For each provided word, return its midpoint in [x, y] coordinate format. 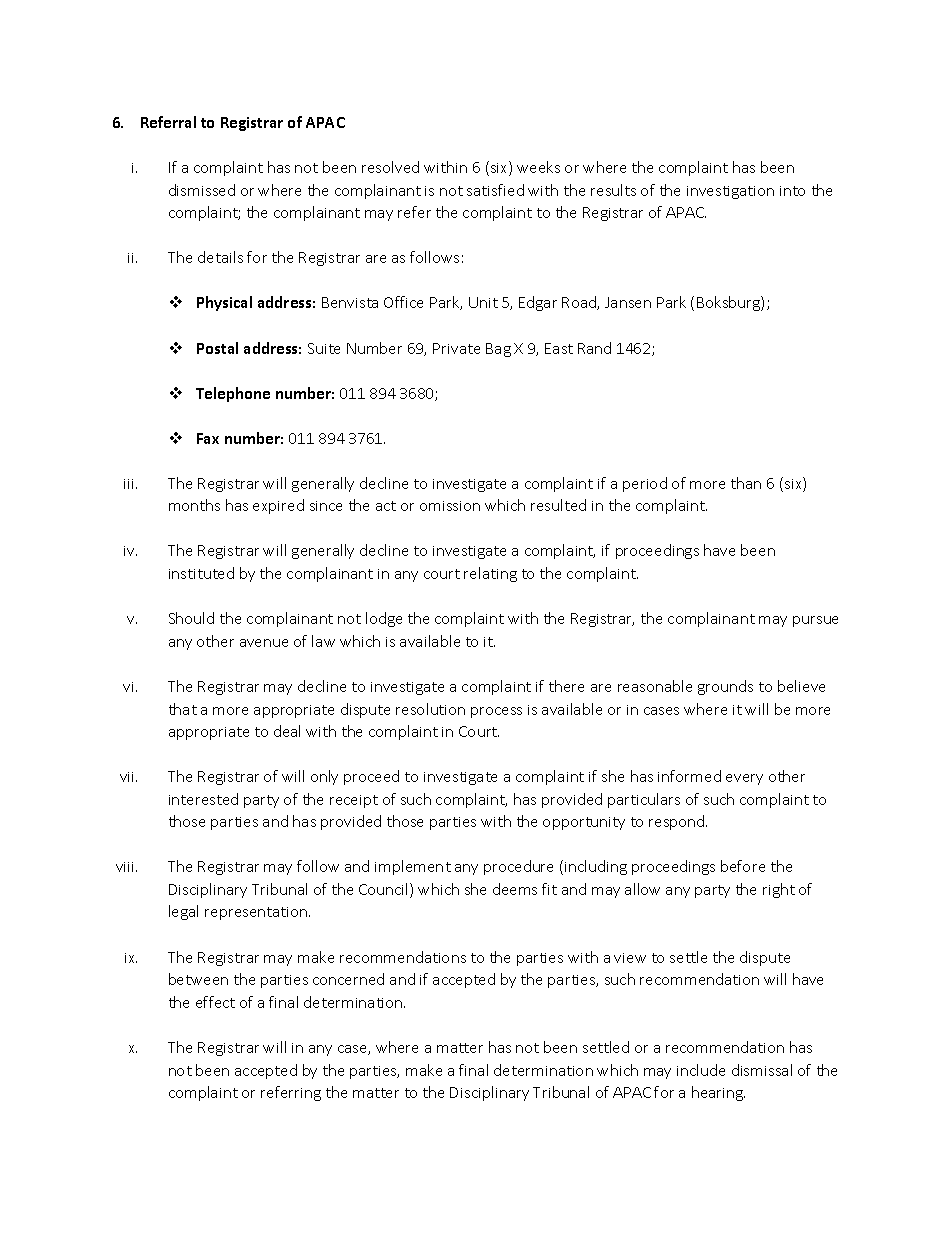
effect [215, 1002]
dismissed [202, 190]
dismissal [762, 1070]
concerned [348, 979]
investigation [730, 192]
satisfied [495, 190]
